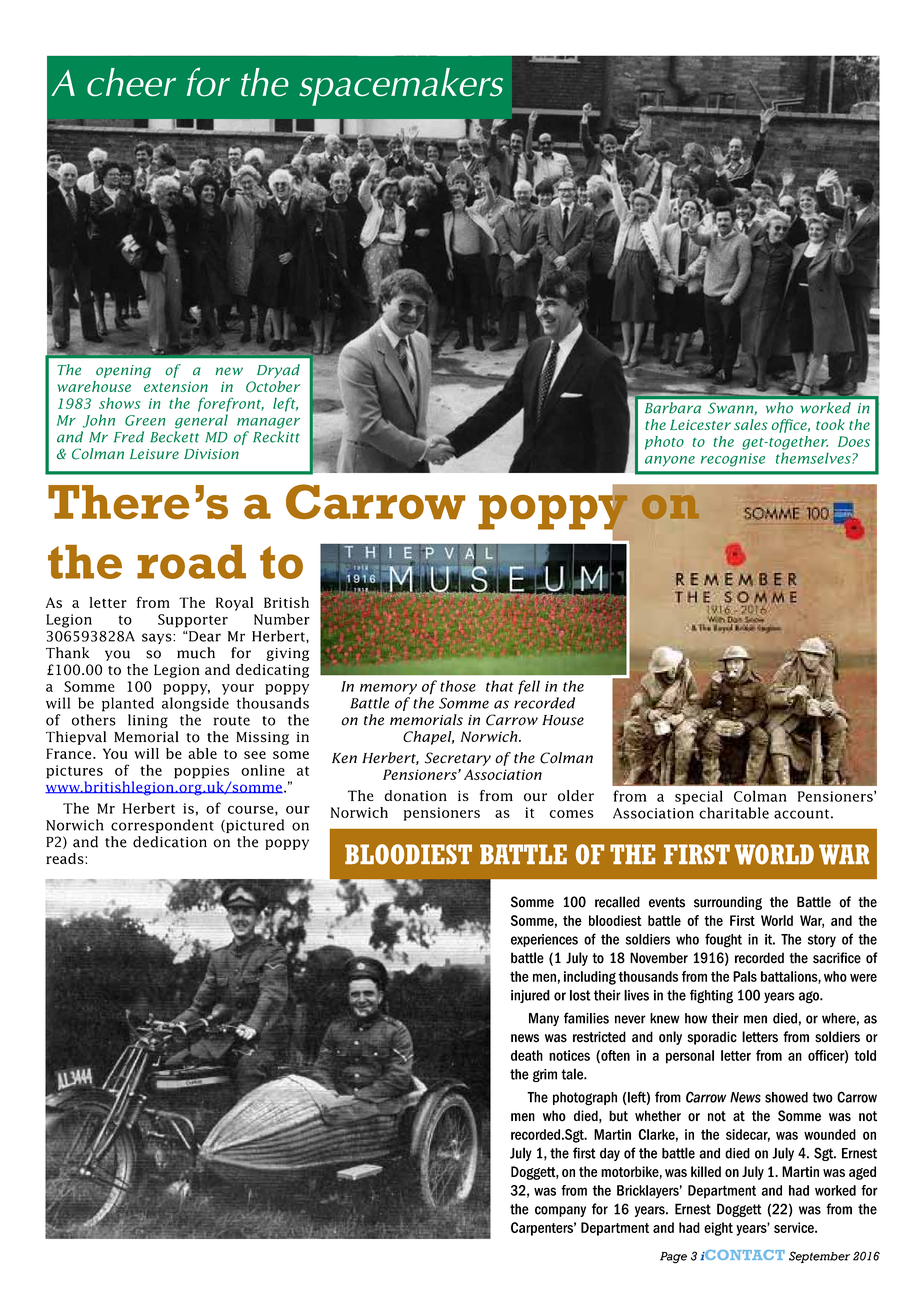 Image resolution: width=924 pixels, height=1308 pixels. I want to click on account, so click(801, 814).
